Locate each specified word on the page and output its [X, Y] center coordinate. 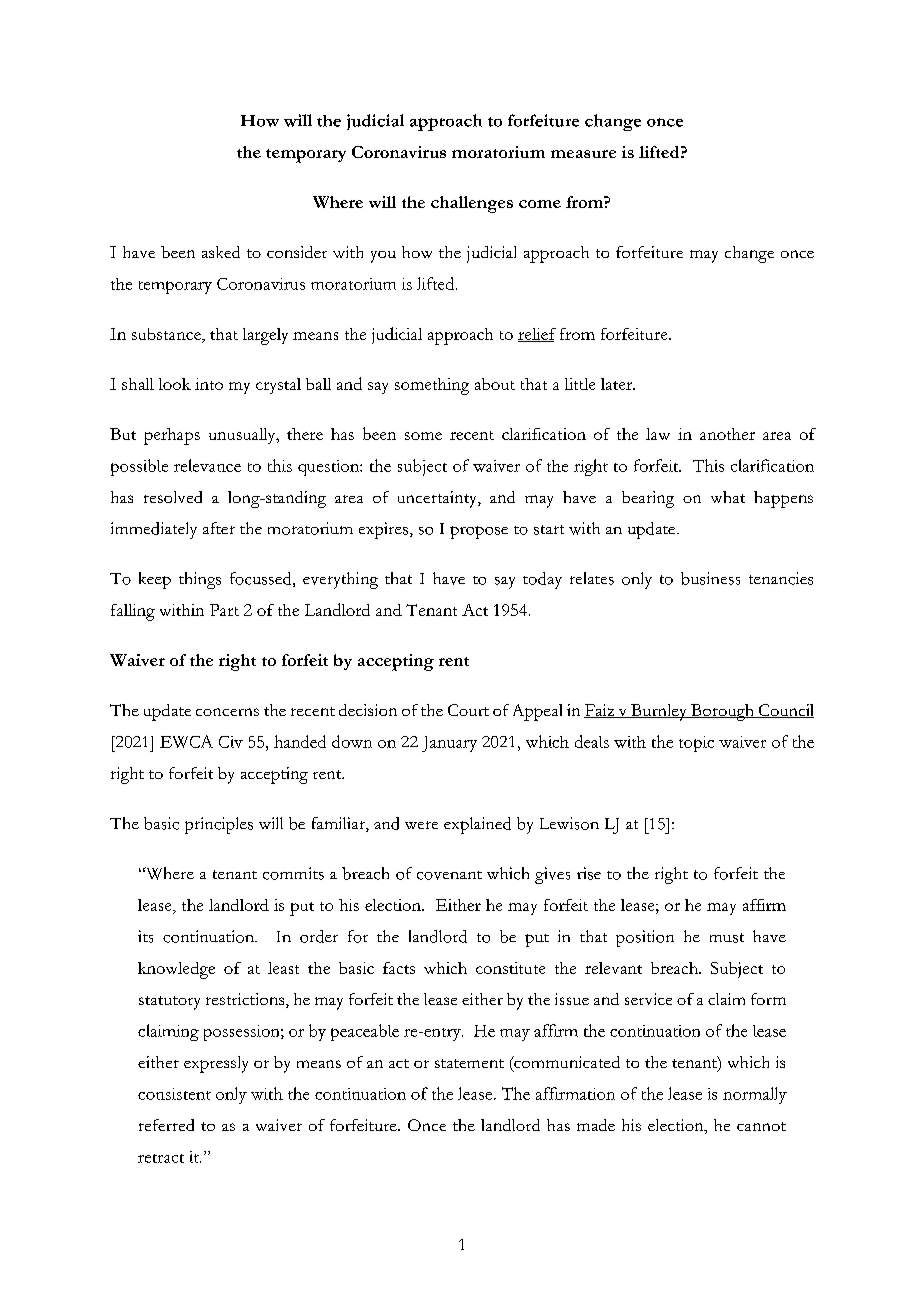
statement [469, 1063]
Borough [723, 712]
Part [224, 610]
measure [583, 154]
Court [468, 710]
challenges [472, 204]
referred [166, 1125]
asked [221, 252]
